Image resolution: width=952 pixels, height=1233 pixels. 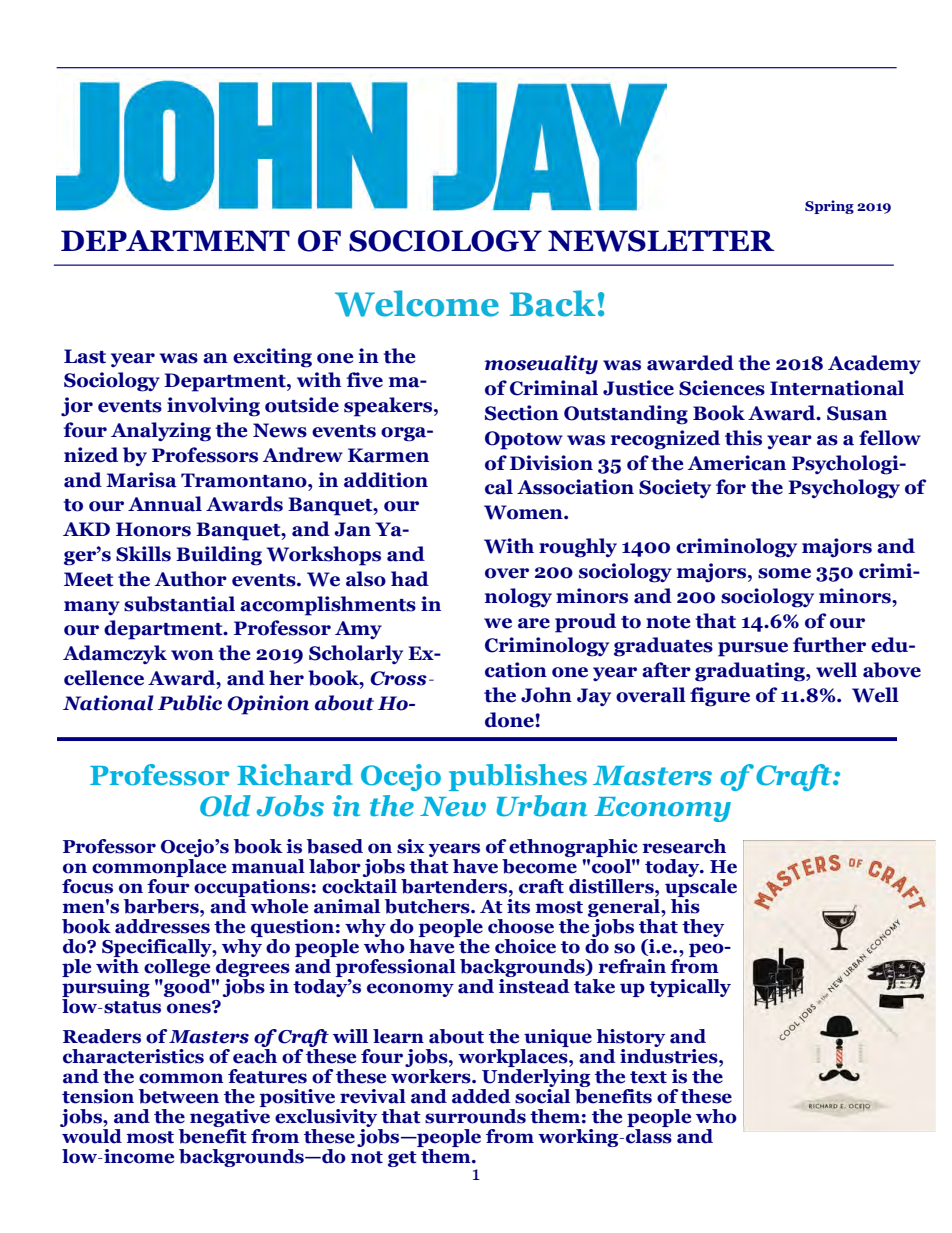 What do you see at coordinates (703, 928) in the screenshot?
I see `they` at bounding box center [703, 928].
